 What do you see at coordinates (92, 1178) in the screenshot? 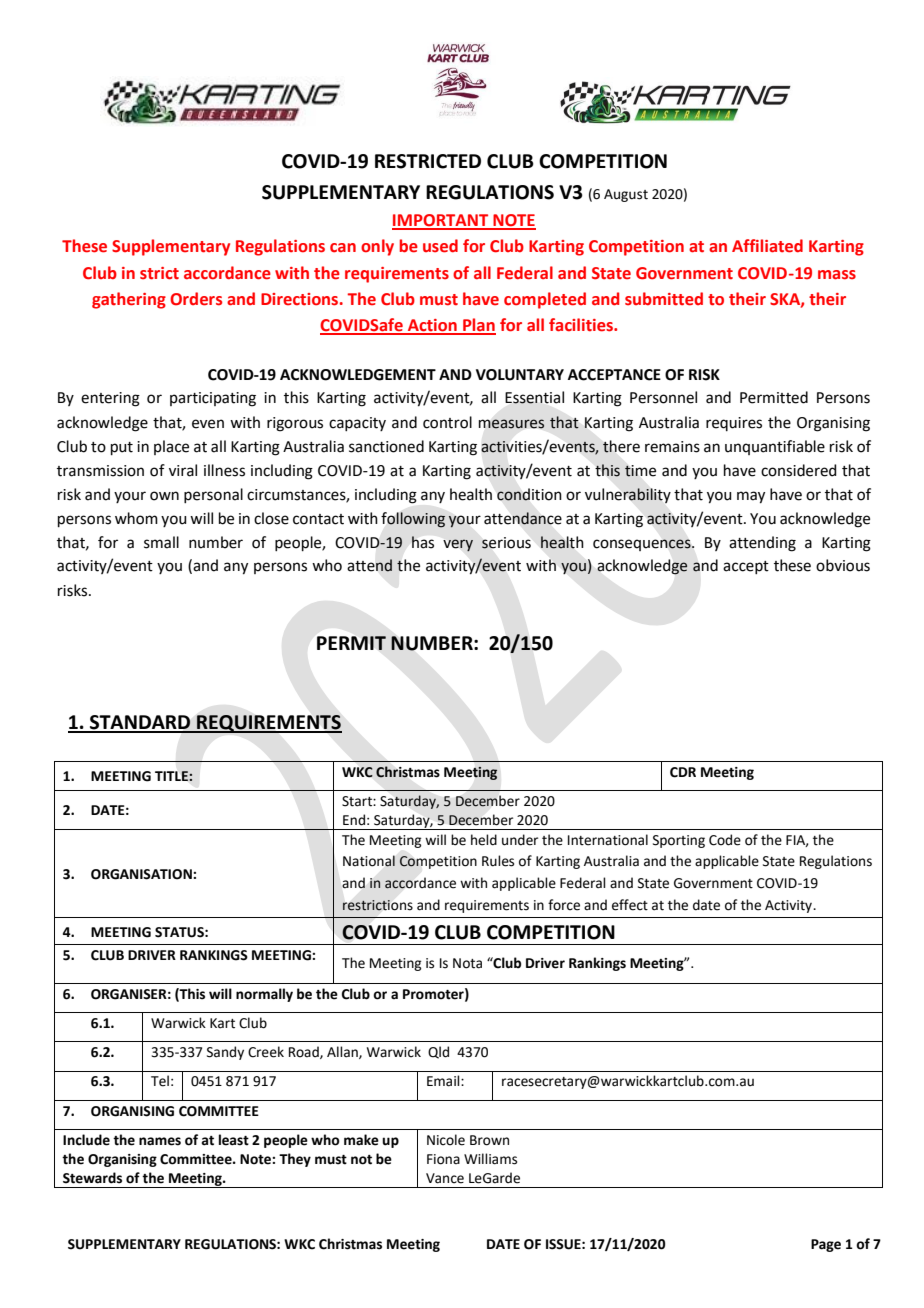
I see `Stewards` at bounding box center [92, 1178].
